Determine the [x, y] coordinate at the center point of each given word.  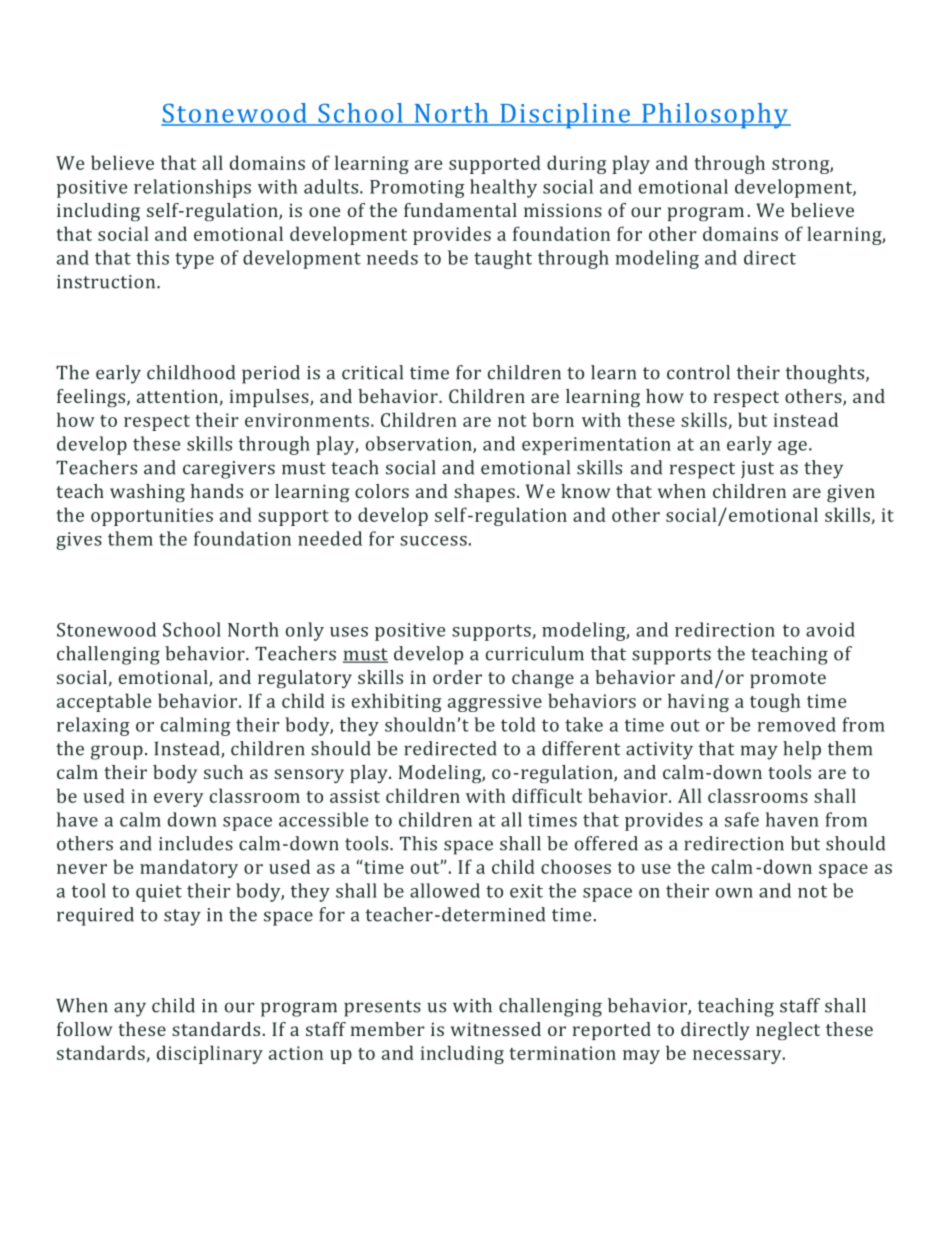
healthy [503, 188]
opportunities [152, 517]
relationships [192, 188]
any [130, 1009]
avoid [830, 629]
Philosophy [715, 116]
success [433, 541]
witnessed [496, 1029]
